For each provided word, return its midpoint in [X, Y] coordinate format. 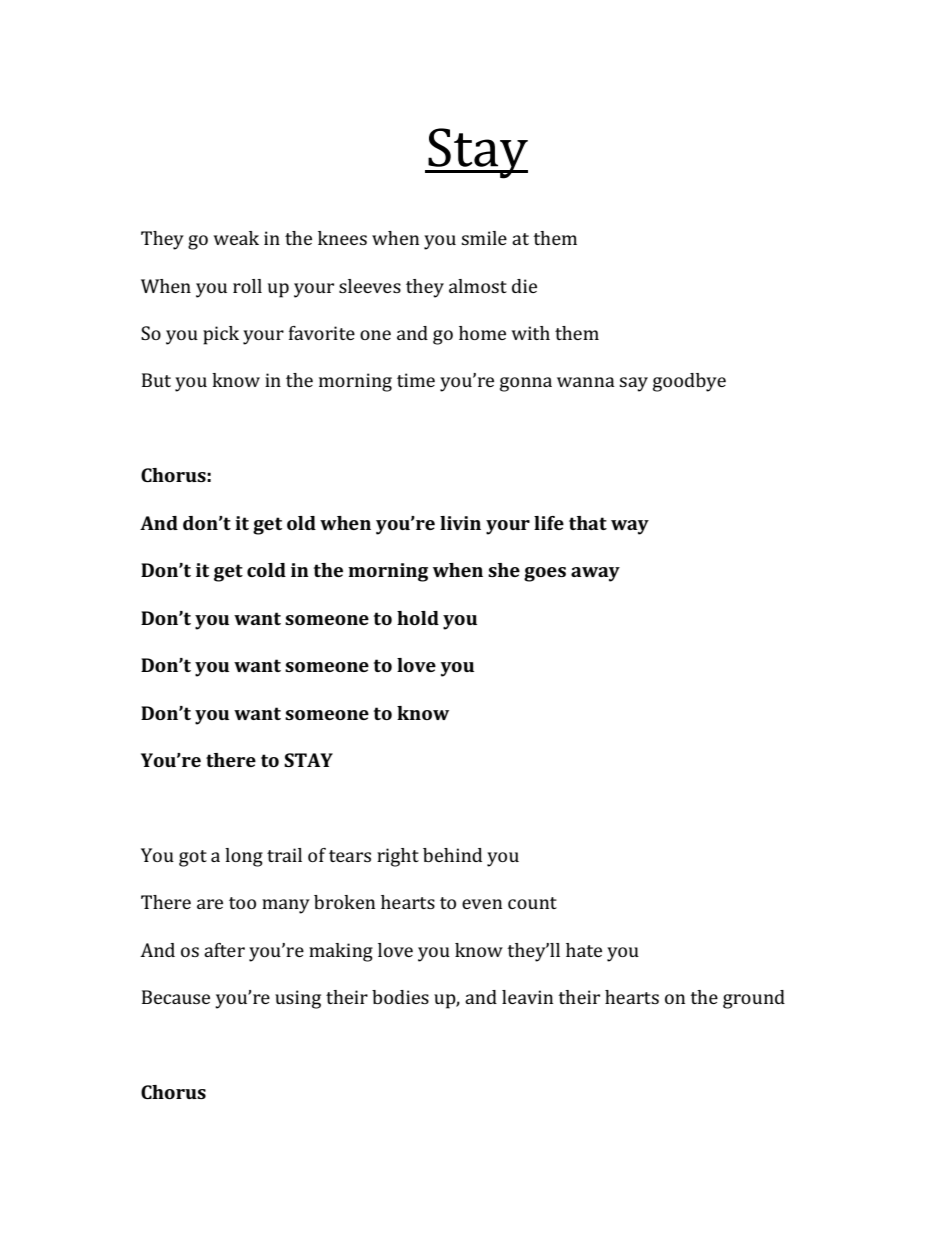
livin [460, 523]
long [244, 857]
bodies [400, 997]
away [595, 574]
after [224, 950]
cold [266, 570]
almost [478, 286]
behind [452, 855]
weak [236, 238]
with [531, 333]
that [588, 523]
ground [754, 999]
